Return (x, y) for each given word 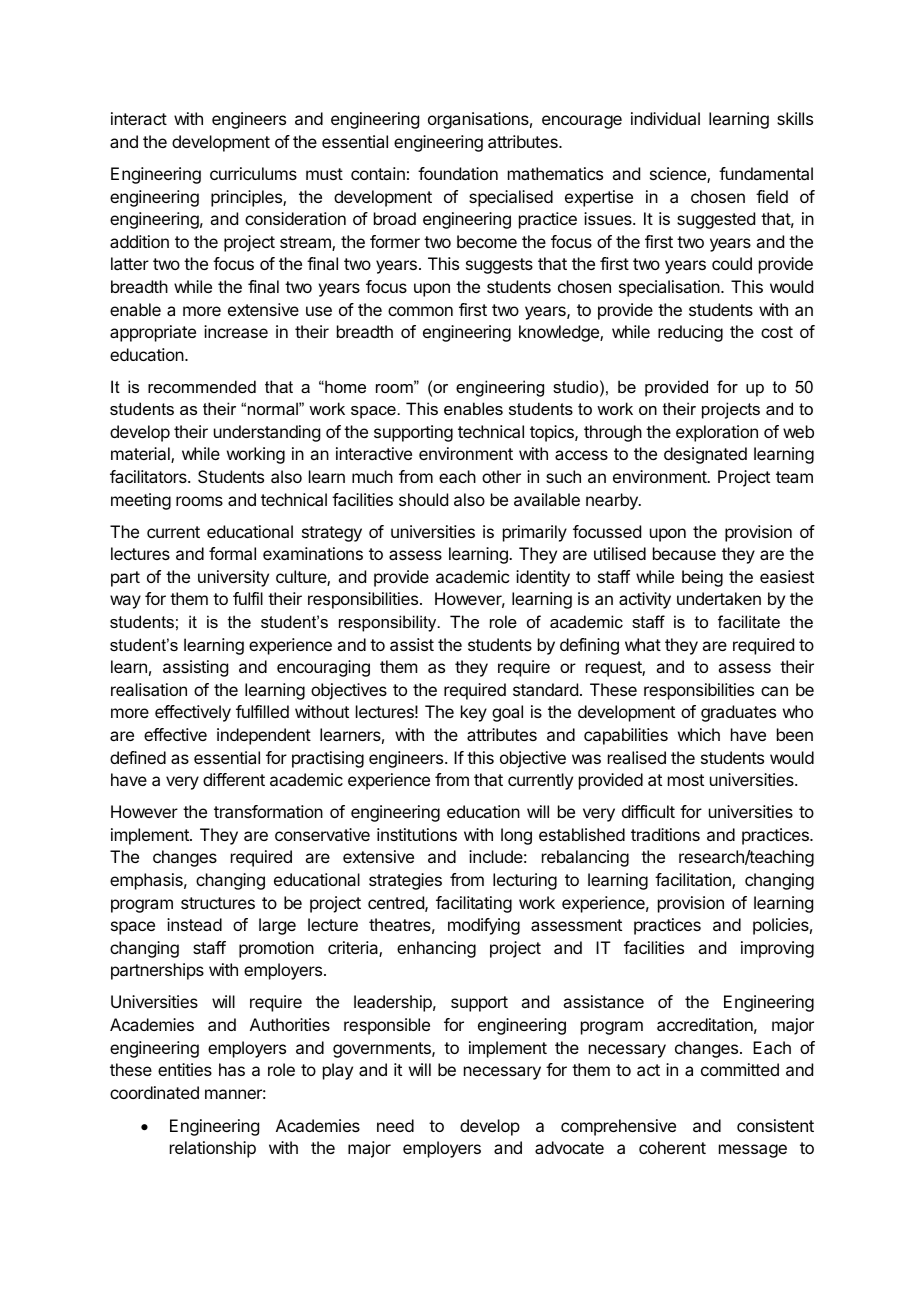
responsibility (389, 623)
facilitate (749, 621)
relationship (213, 1149)
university (233, 578)
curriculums (253, 173)
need (395, 1125)
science (679, 175)
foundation (458, 173)
